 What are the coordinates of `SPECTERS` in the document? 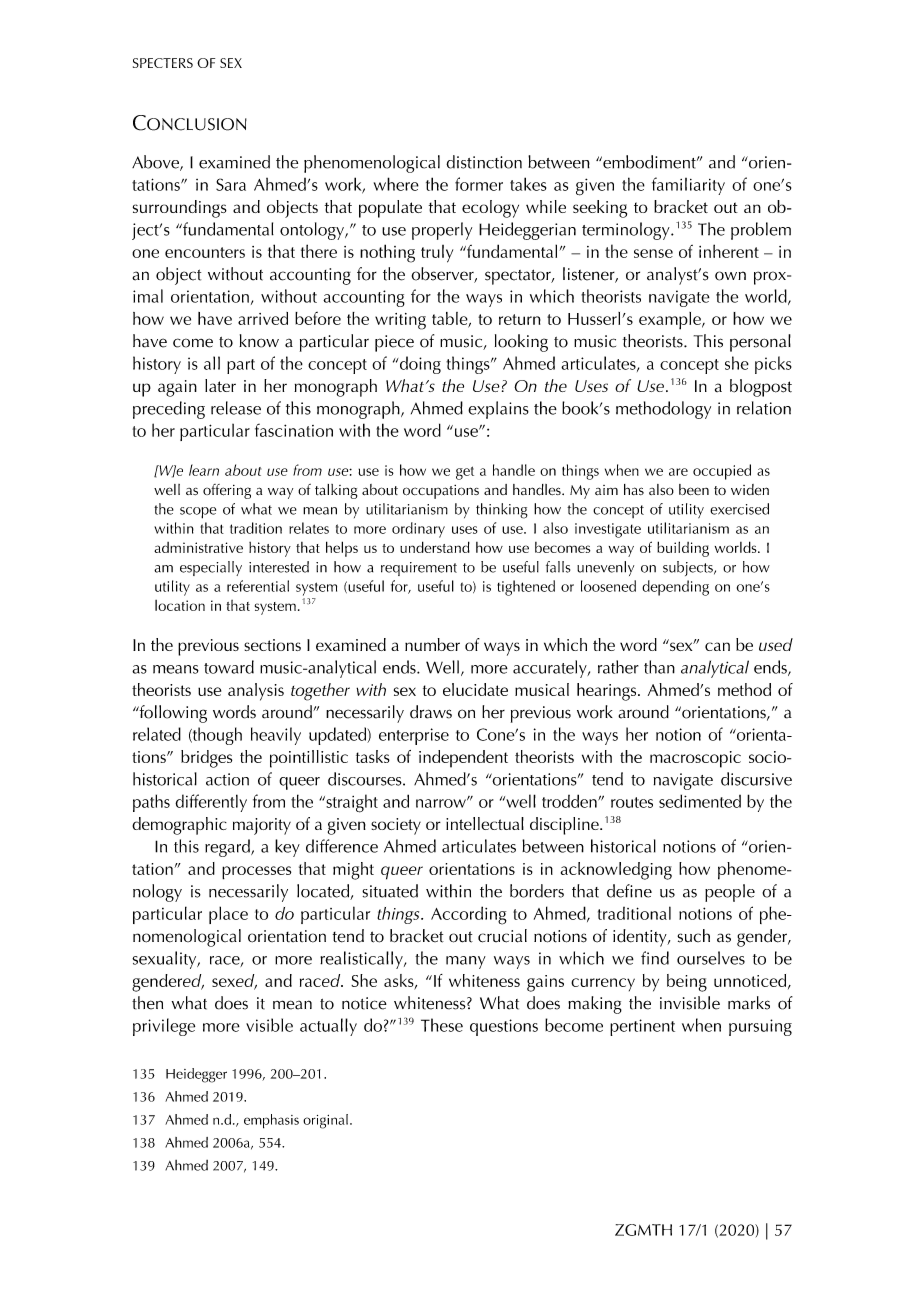 It's located at (163, 63).
